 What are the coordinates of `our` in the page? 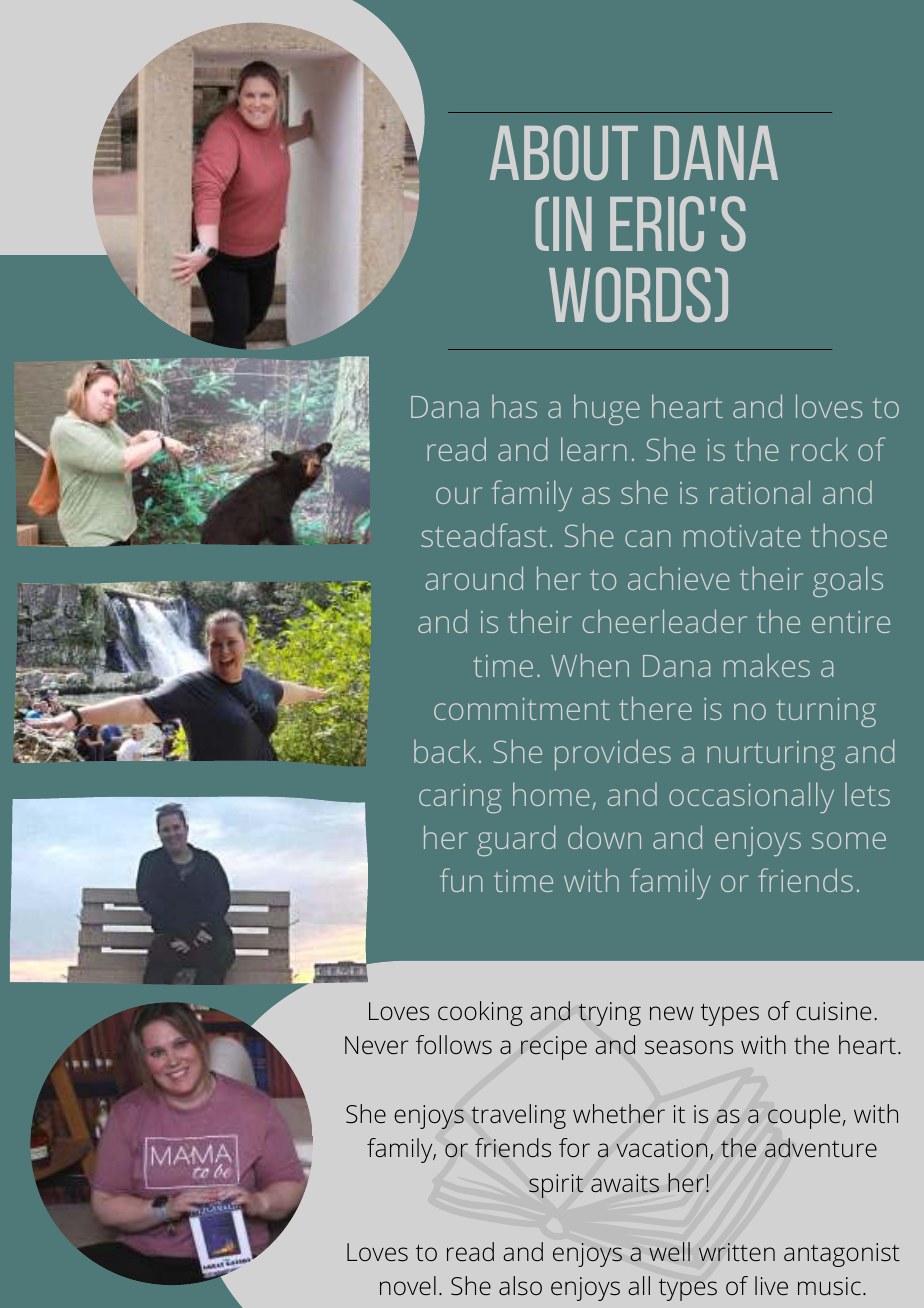 It's located at (459, 495).
